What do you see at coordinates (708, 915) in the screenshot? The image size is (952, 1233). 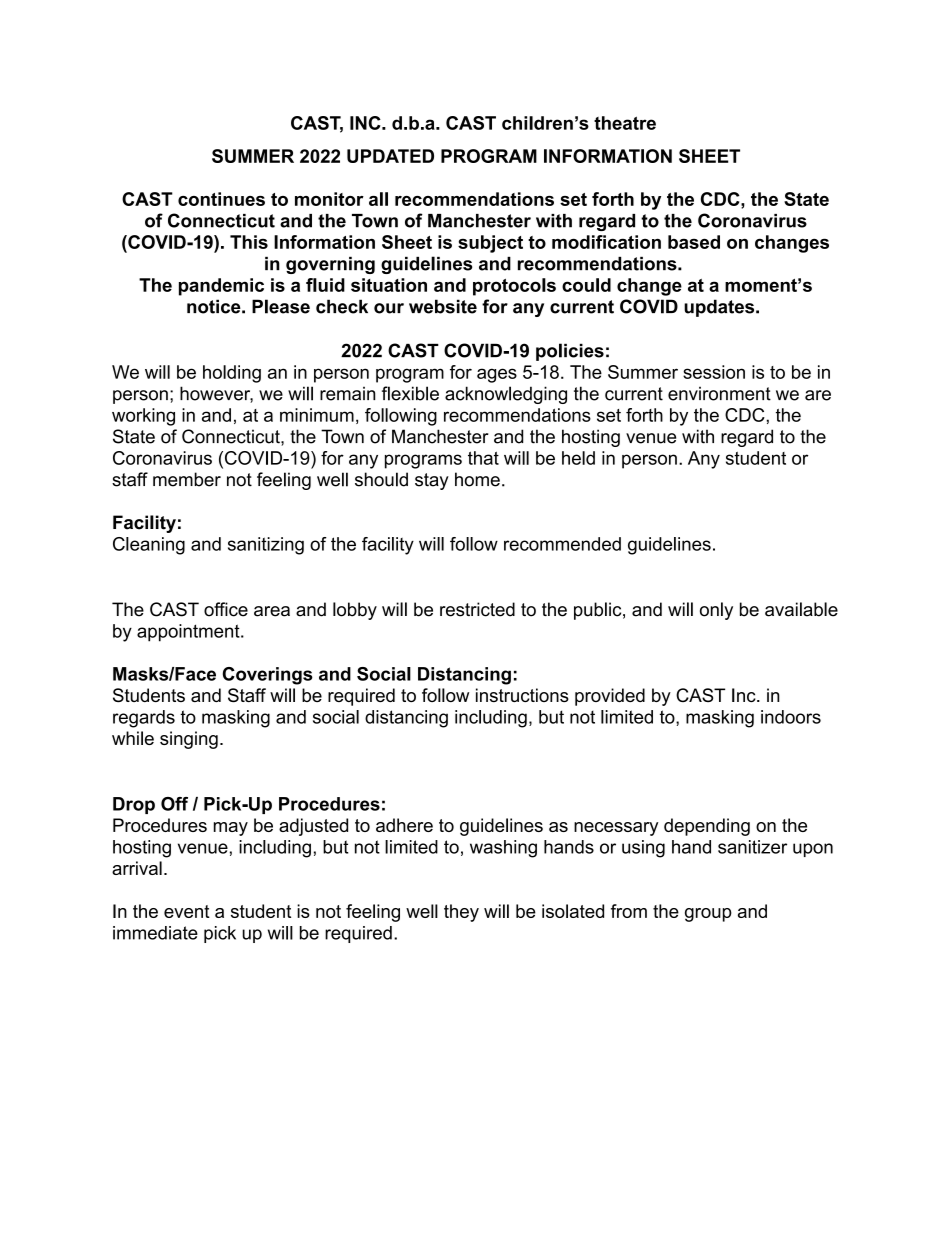 I see `group` at bounding box center [708, 915].
